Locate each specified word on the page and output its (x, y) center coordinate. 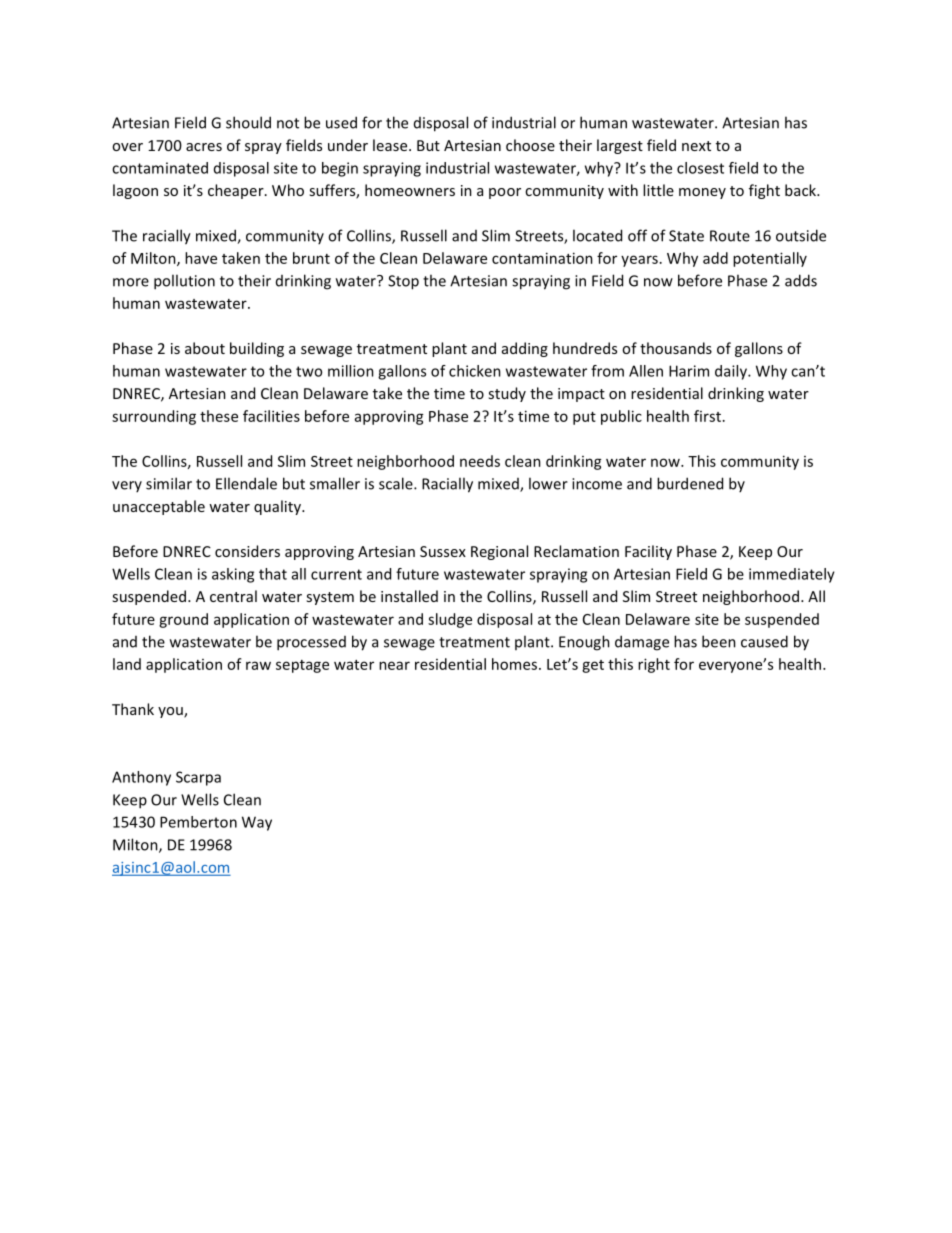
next (696, 146)
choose (530, 145)
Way (257, 823)
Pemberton (198, 822)
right (654, 665)
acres (204, 147)
